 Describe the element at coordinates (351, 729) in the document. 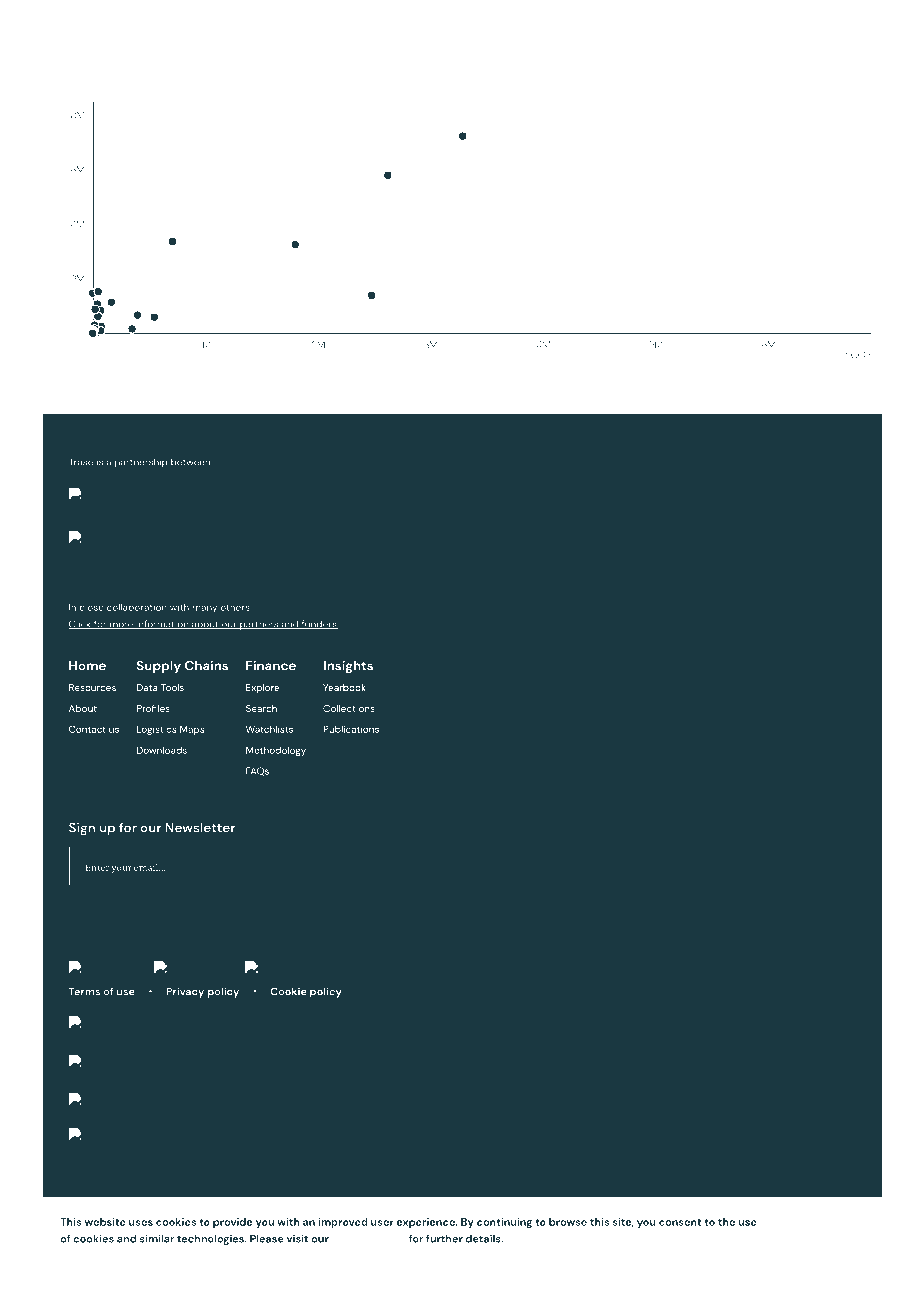

I see `Publications` at that location.
